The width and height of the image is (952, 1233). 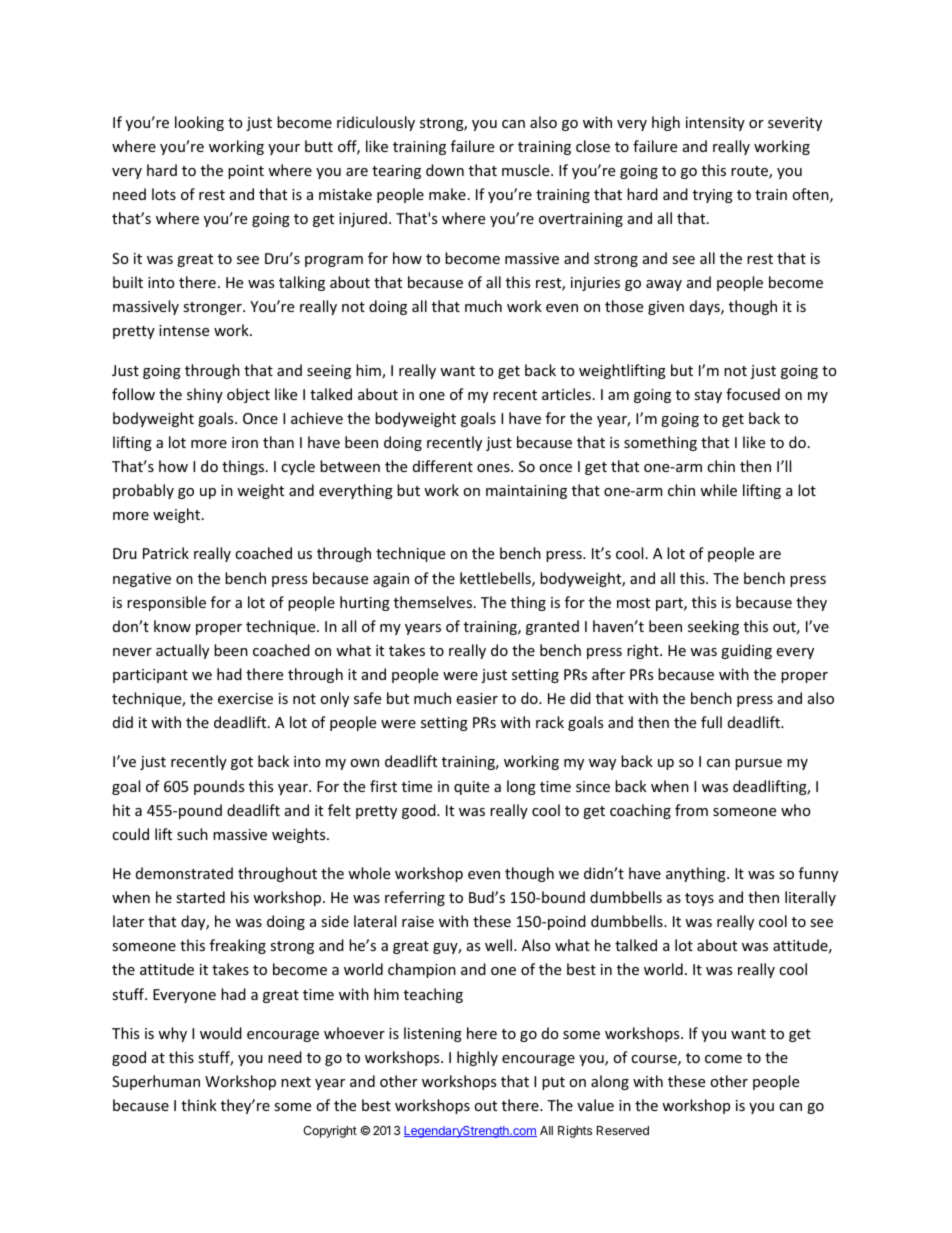 What do you see at coordinates (199, 123) in the image?
I see `looking` at bounding box center [199, 123].
